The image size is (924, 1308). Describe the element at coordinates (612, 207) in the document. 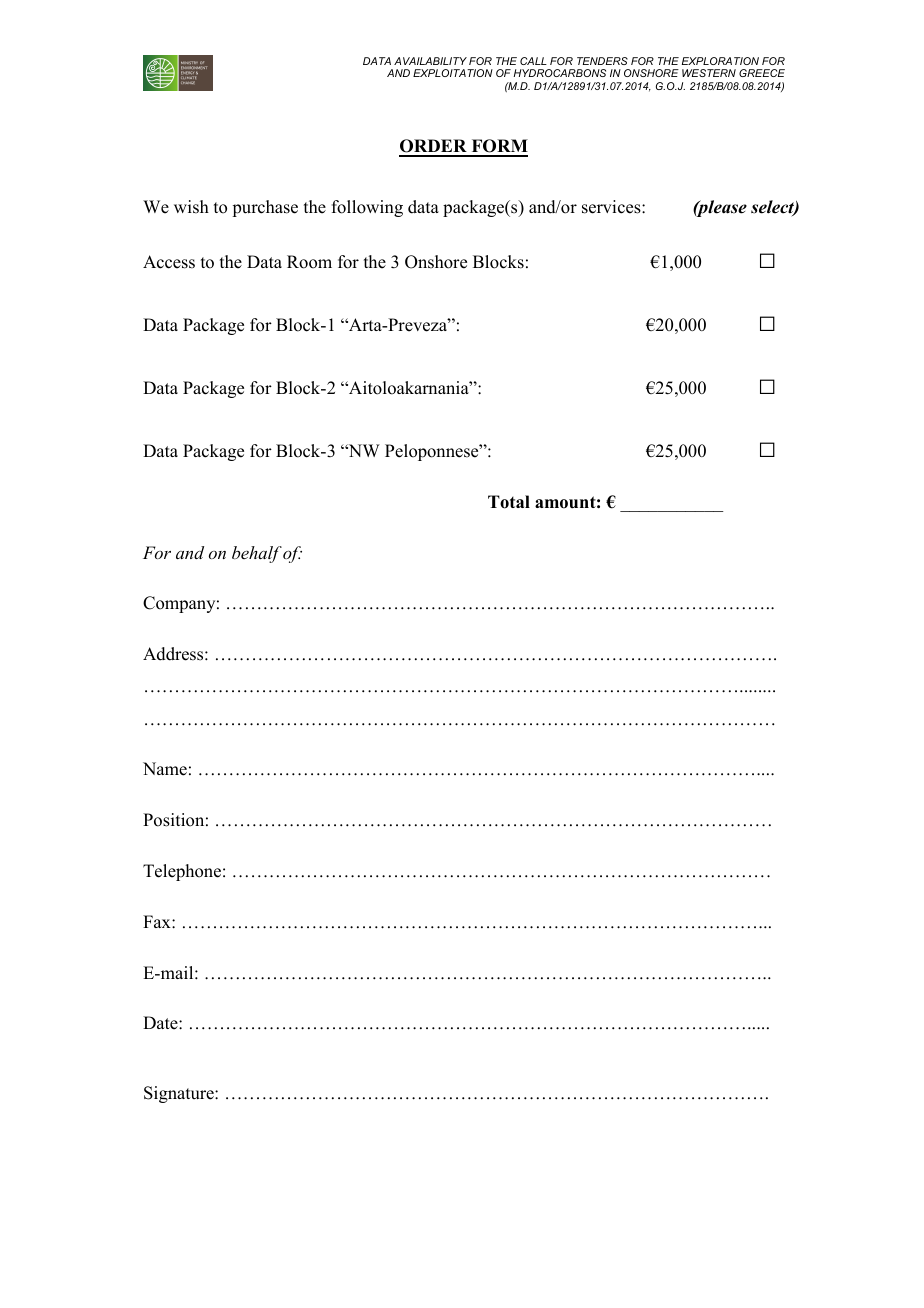

I see `services` at that location.
